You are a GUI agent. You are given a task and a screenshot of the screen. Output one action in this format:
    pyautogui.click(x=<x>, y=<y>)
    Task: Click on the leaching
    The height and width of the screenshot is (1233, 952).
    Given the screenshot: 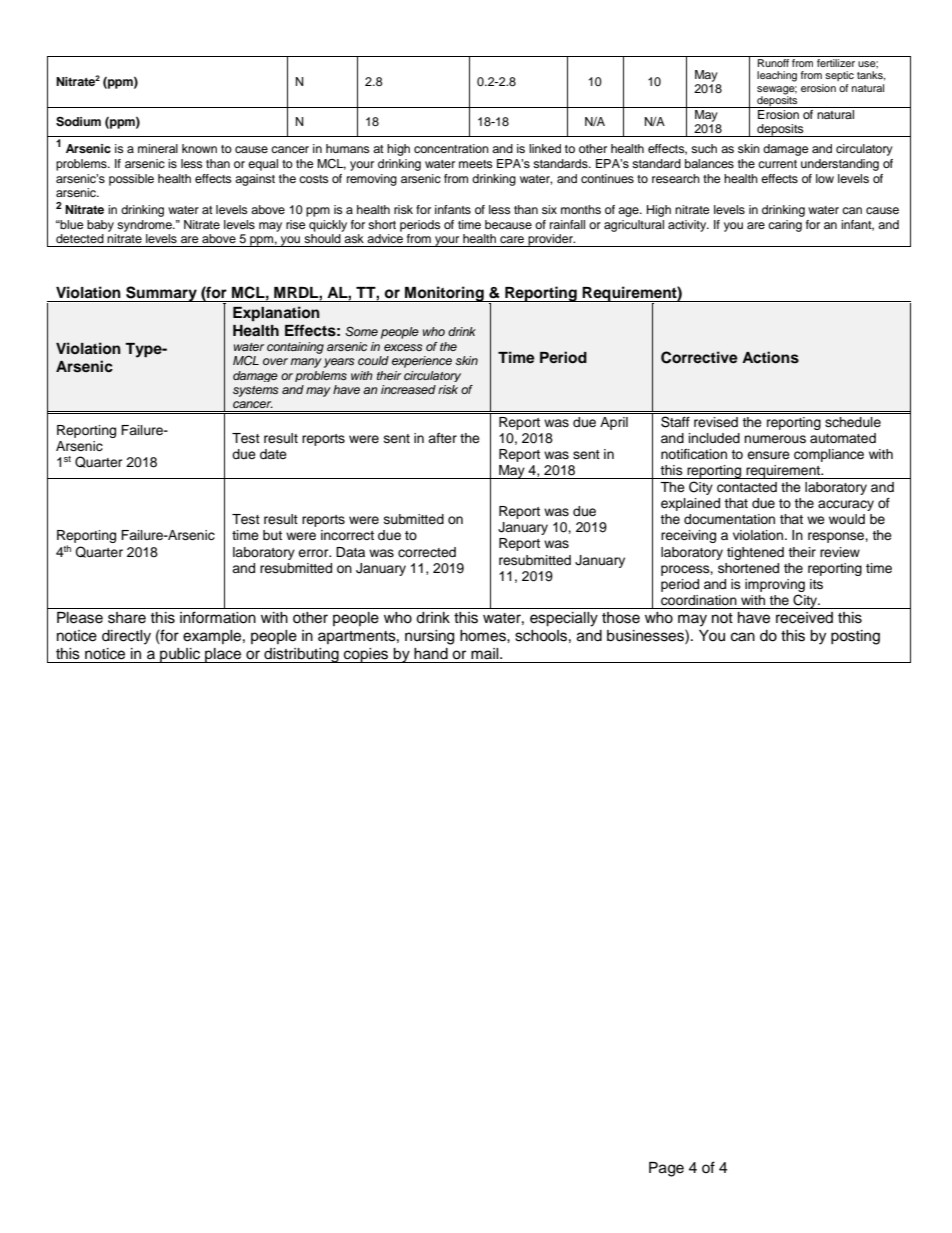 What is the action you would take?
    pyautogui.click(x=777, y=76)
